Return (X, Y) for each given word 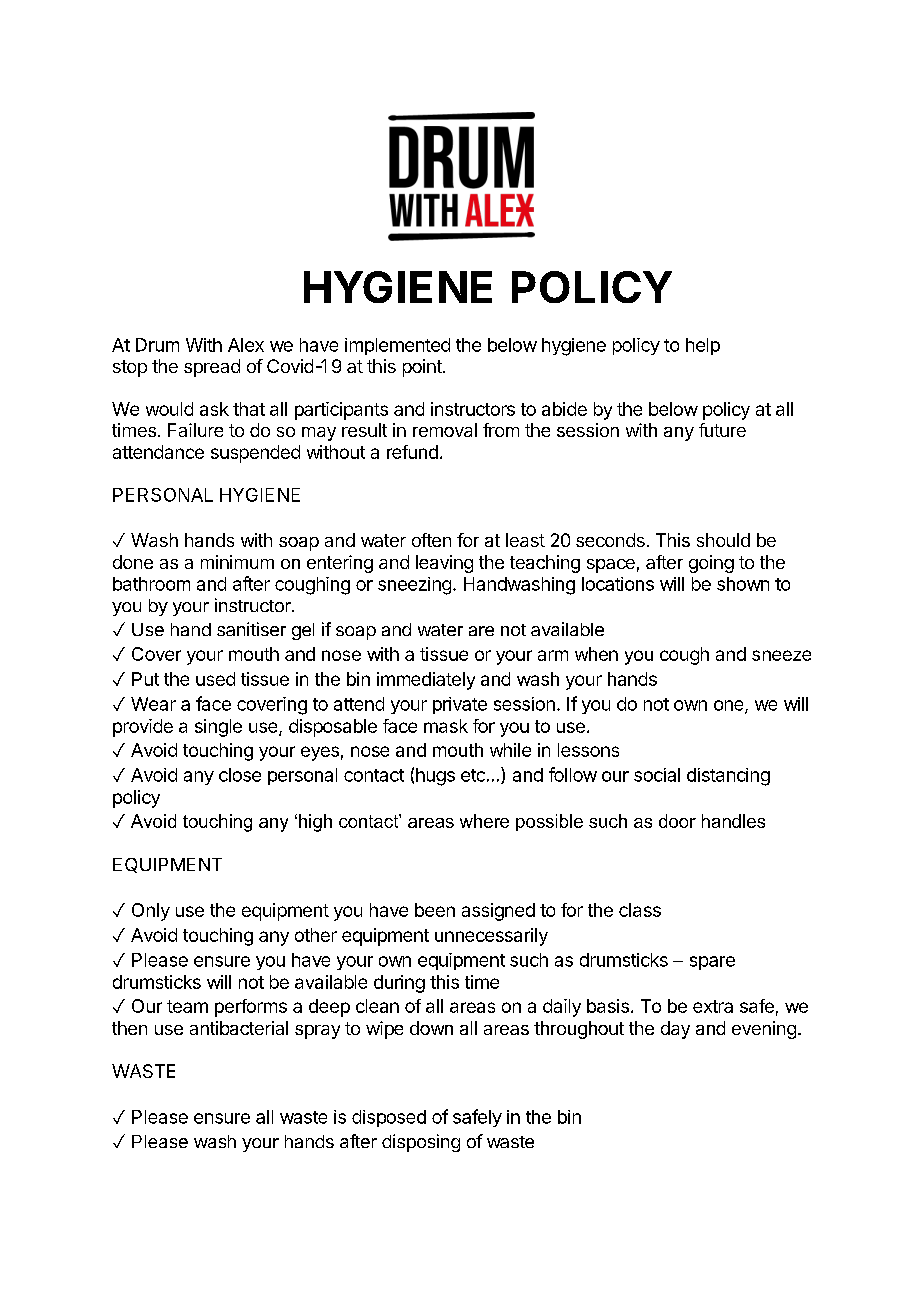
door (677, 821)
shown (743, 584)
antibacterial (239, 1028)
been (435, 910)
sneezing (414, 586)
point (423, 368)
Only (151, 912)
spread (212, 368)
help (703, 346)
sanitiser (251, 629)
